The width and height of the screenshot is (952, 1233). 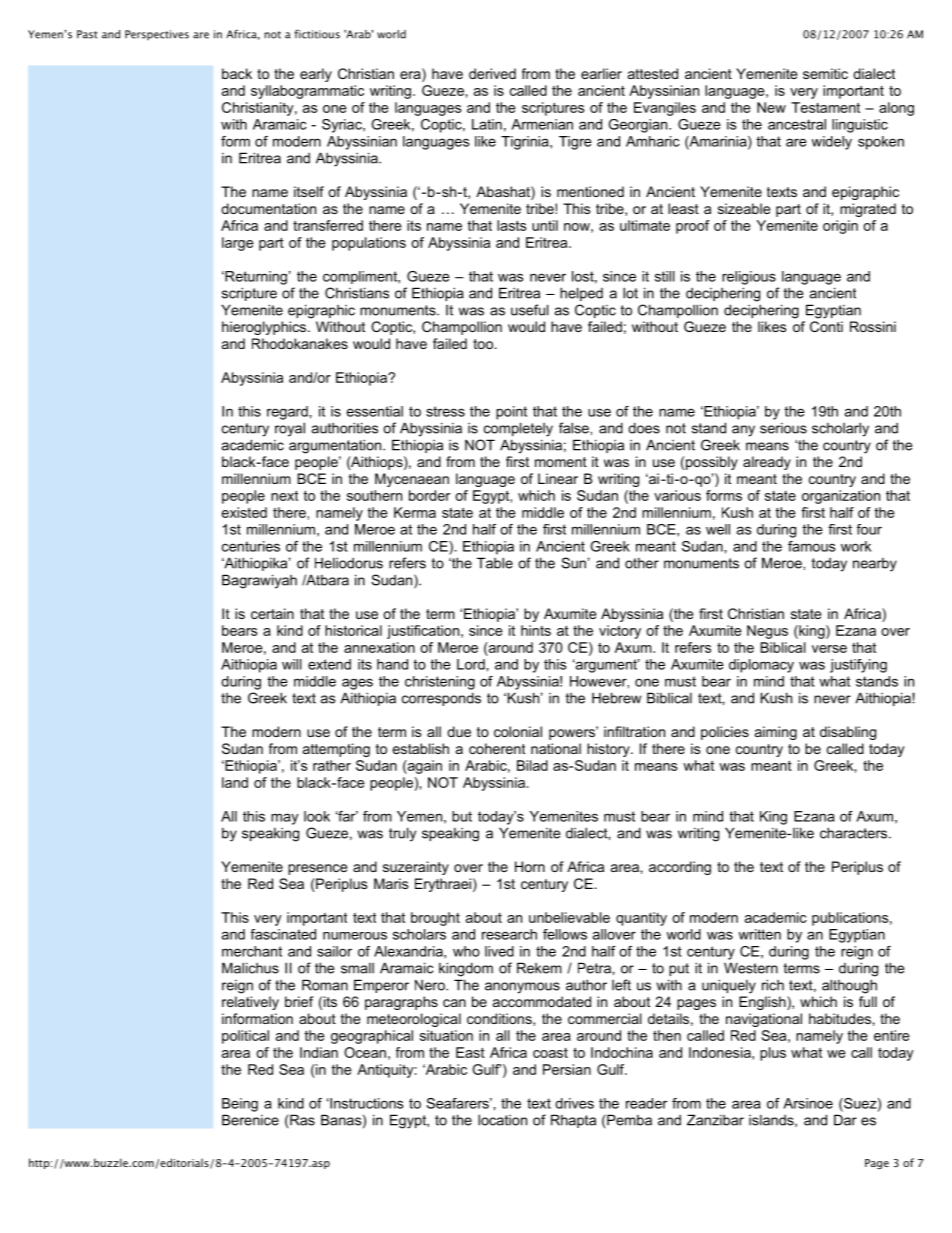 What do you see at coordinates (483, 344) in the screenshot?
I see `too` at bounding box center [483, 344].
